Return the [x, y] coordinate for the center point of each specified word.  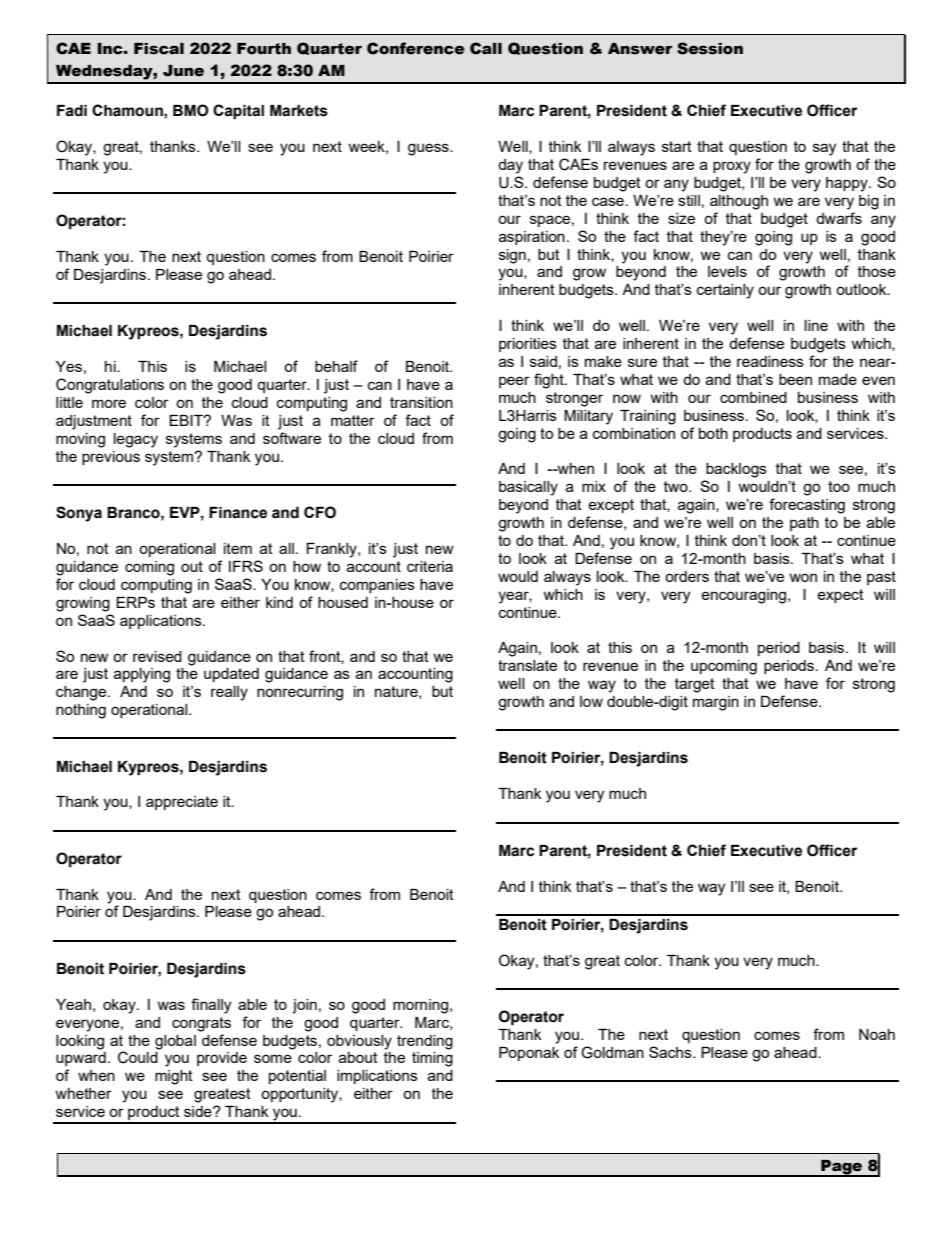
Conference [416, 48]
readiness [770, 361]
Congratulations [110, 386]
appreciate [182, 803]
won [803, 577]
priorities [528, 345]
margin [716, 703]
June [183, 71]
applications [162, 622]
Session [710, 48]
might [174, 1077]
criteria [430, 566]
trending [425, 1042]
